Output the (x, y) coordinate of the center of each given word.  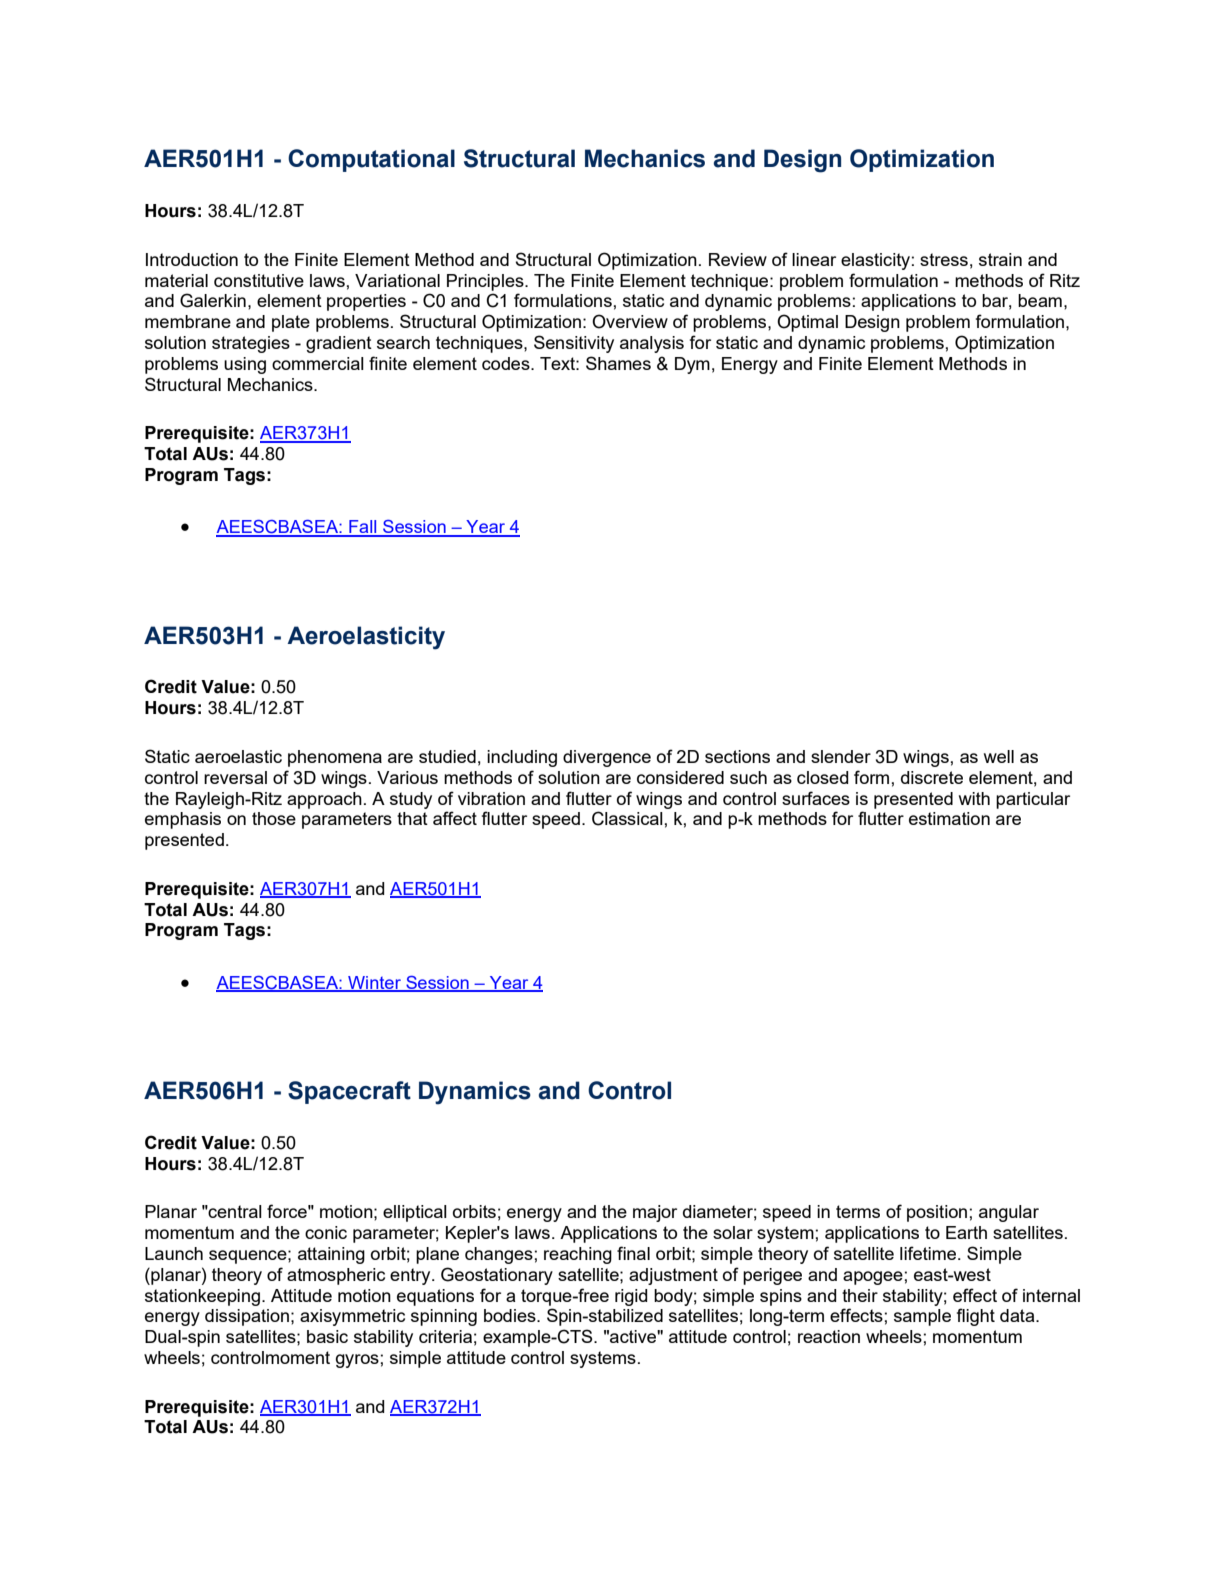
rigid (631, 1297)
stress (944, 259)
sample (922, 1317)
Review (738, 259)
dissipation (248, 1317)
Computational (371, 160)
